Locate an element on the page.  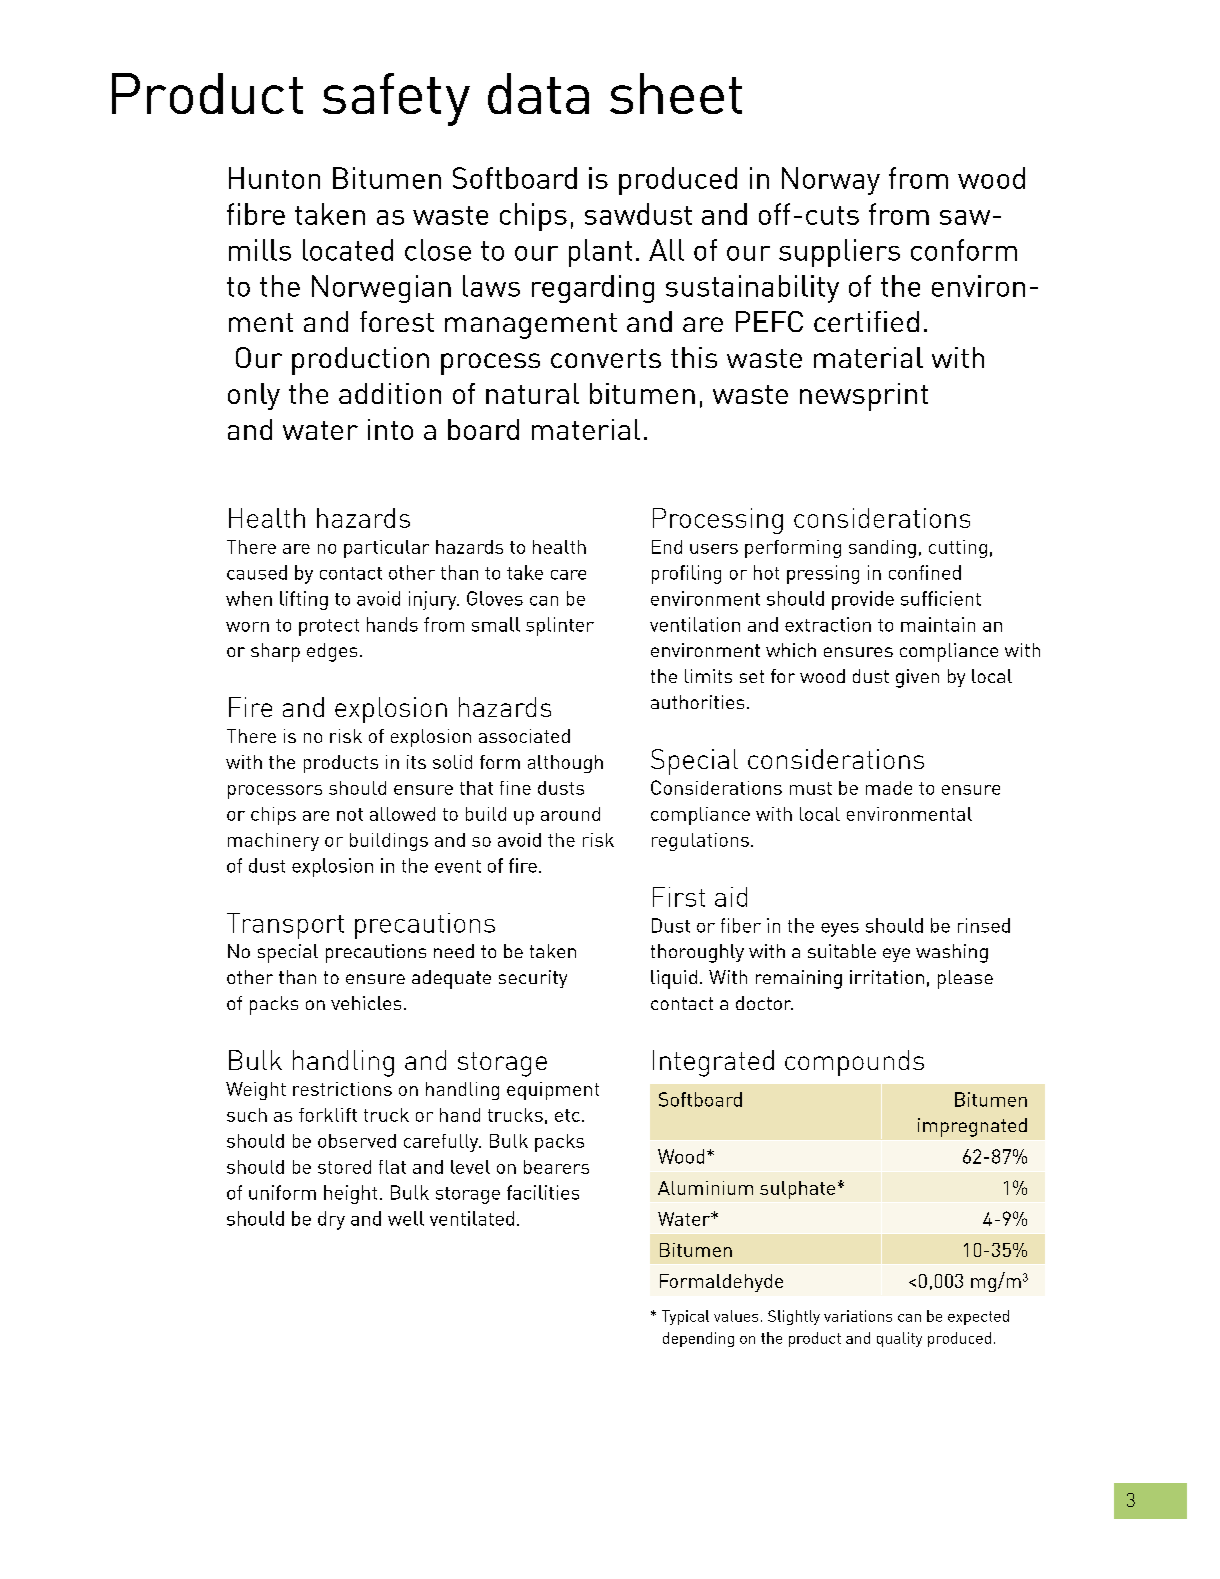
given is located at coordinates (917, 678).
